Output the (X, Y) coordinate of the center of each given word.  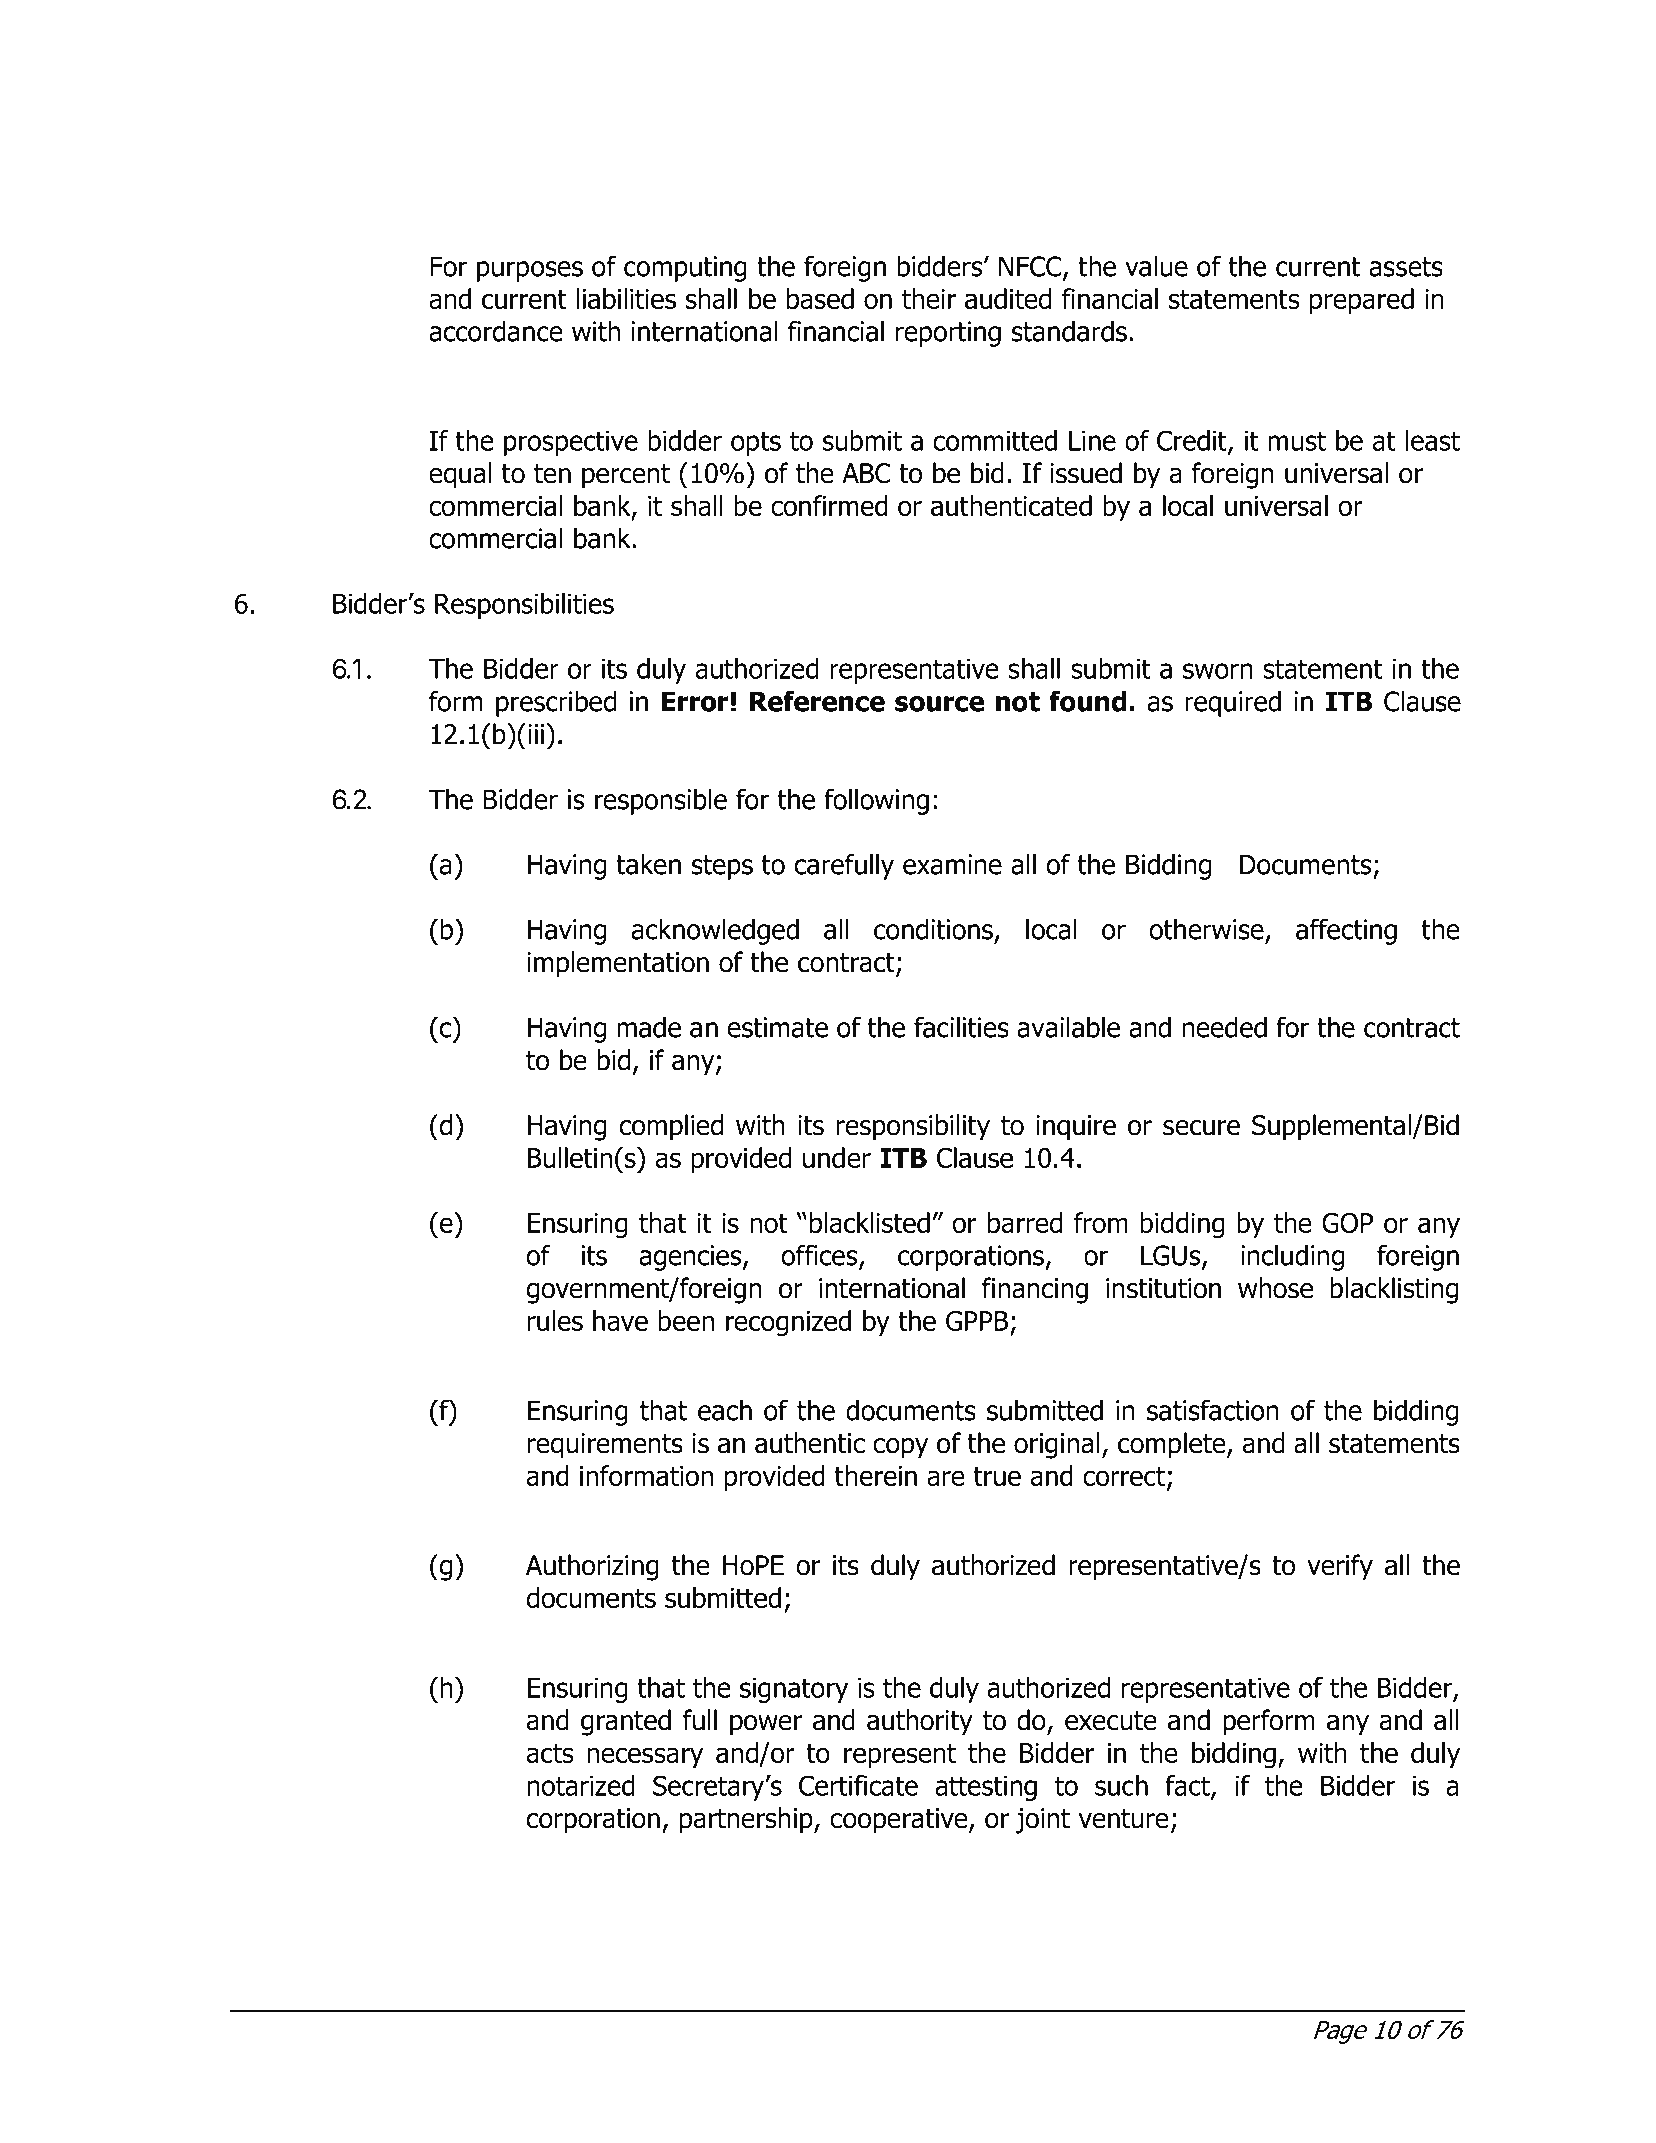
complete (1173, 1445)
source (939, 704)
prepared (1361, 301)
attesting (986, 1788)
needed (1224, 1027)
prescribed (556, 703)
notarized (581, 1785)
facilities (961, 1027)
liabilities (626, 298)
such (1121, 1785)
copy (900, 1448)
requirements (605, 1446)
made (649, 1027)
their (929, 298)
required (1233, 703)
